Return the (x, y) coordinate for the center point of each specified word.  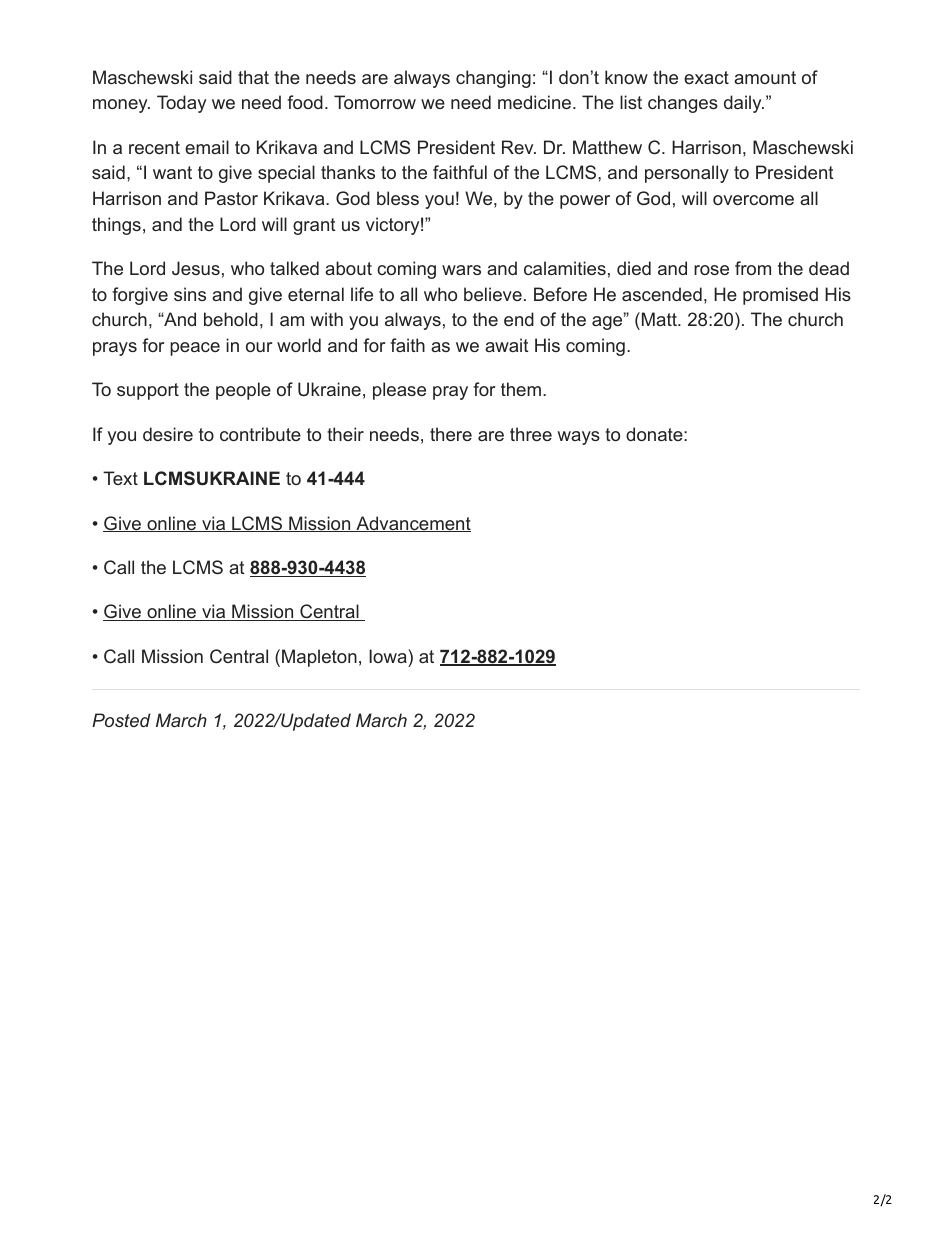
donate (654, 434)
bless (398, 198)
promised (780, 296)
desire (168, 434)
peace (195, 349)
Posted (121, 720)
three (531, 434)
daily (744, 104)
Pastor (231, 198)
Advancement (412, 524)
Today (181, 104)
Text (120, 478)
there (451, 434)
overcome (753, 200)
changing (493, 79)
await (506, 345)
